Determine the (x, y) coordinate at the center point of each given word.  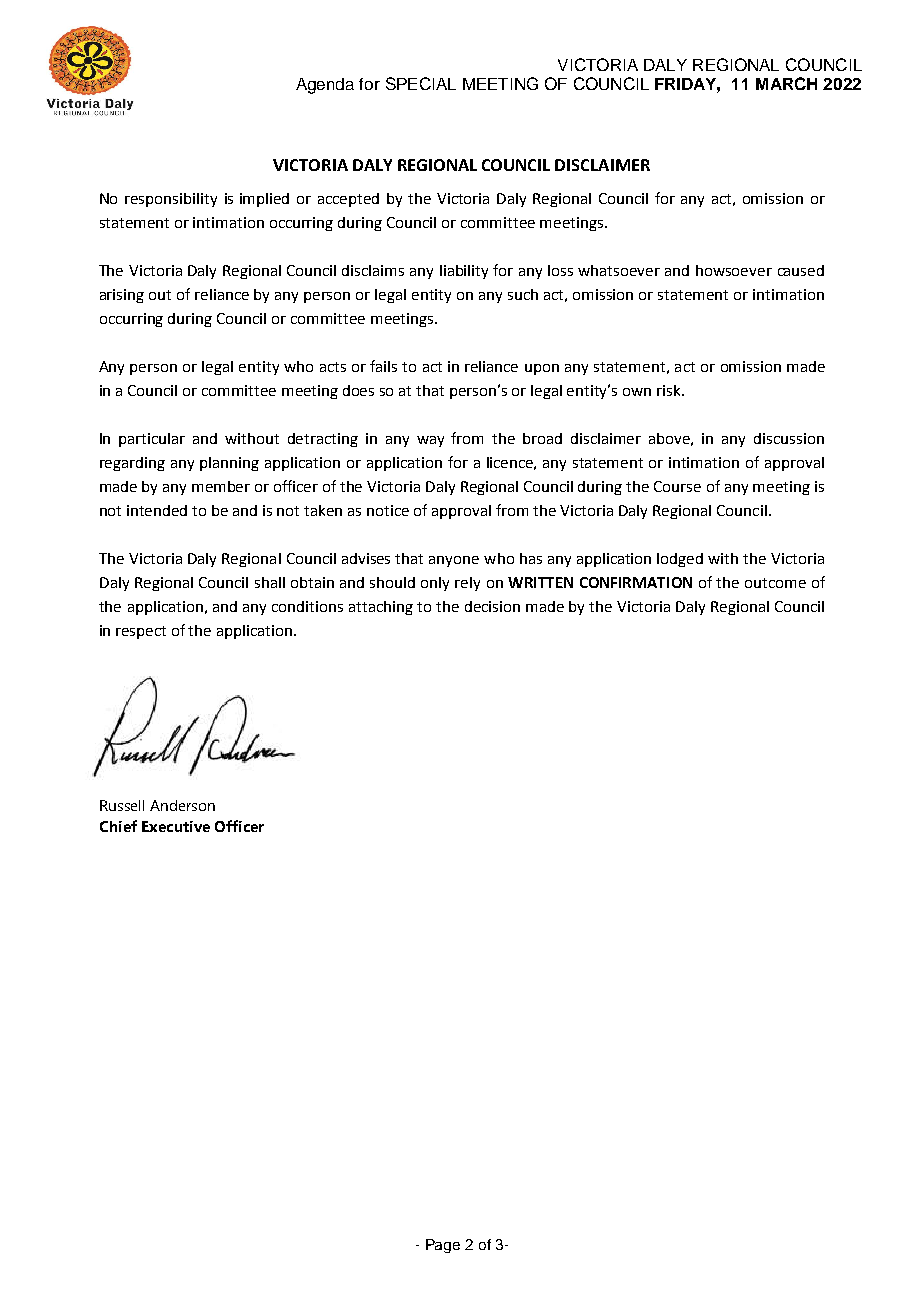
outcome (775, 583)
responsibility (171, 200)
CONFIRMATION (636, 582)
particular (152, 440)
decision (492, 606)
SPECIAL (421, 83)
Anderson (182, 805)
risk (670, 390)
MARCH (786, 83)
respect (141, 632)
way (430, 441)
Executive (176, 826)
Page (443, 1246)
